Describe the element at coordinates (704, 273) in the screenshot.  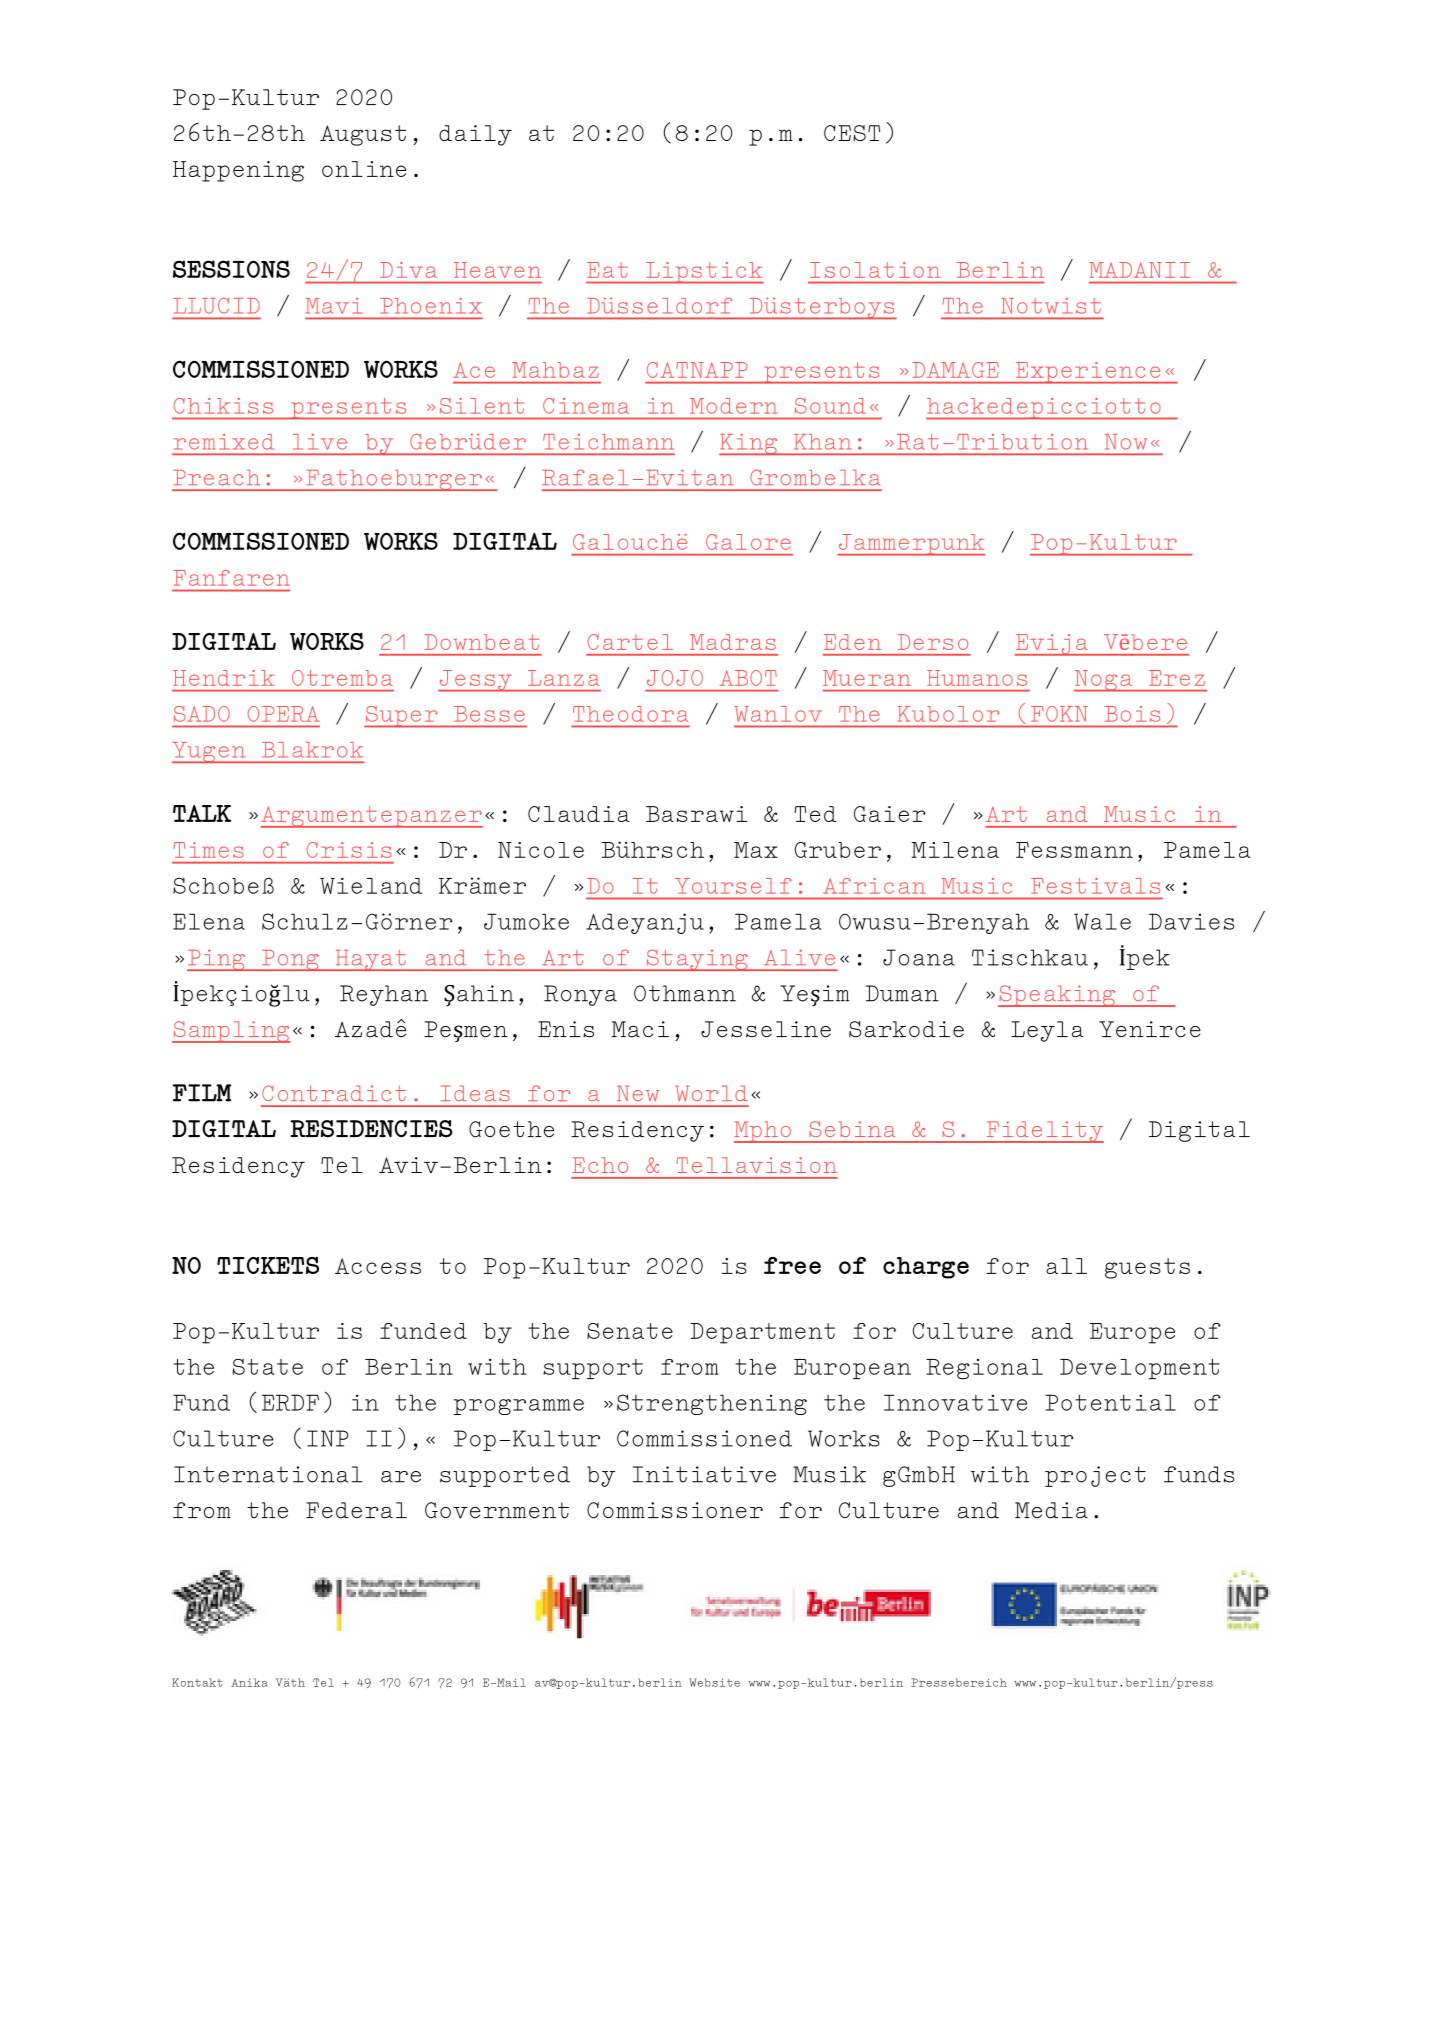
I see `Lipstick` at that location.
